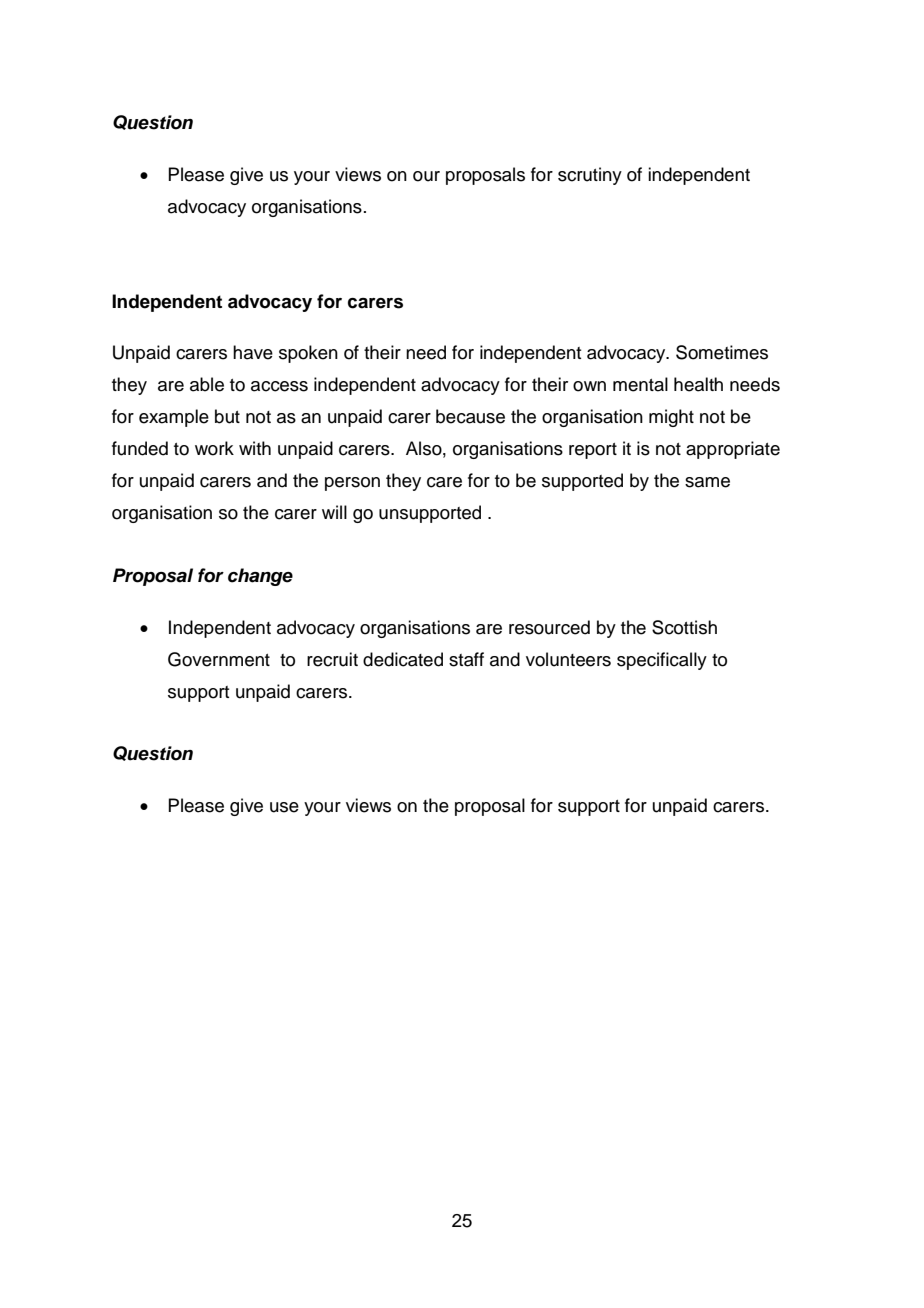 Image resolution: width=924 pixels, height=1308 pixels. Describe the element at coordinates (253, 352) in the screenshot. I see `have` at that location.
